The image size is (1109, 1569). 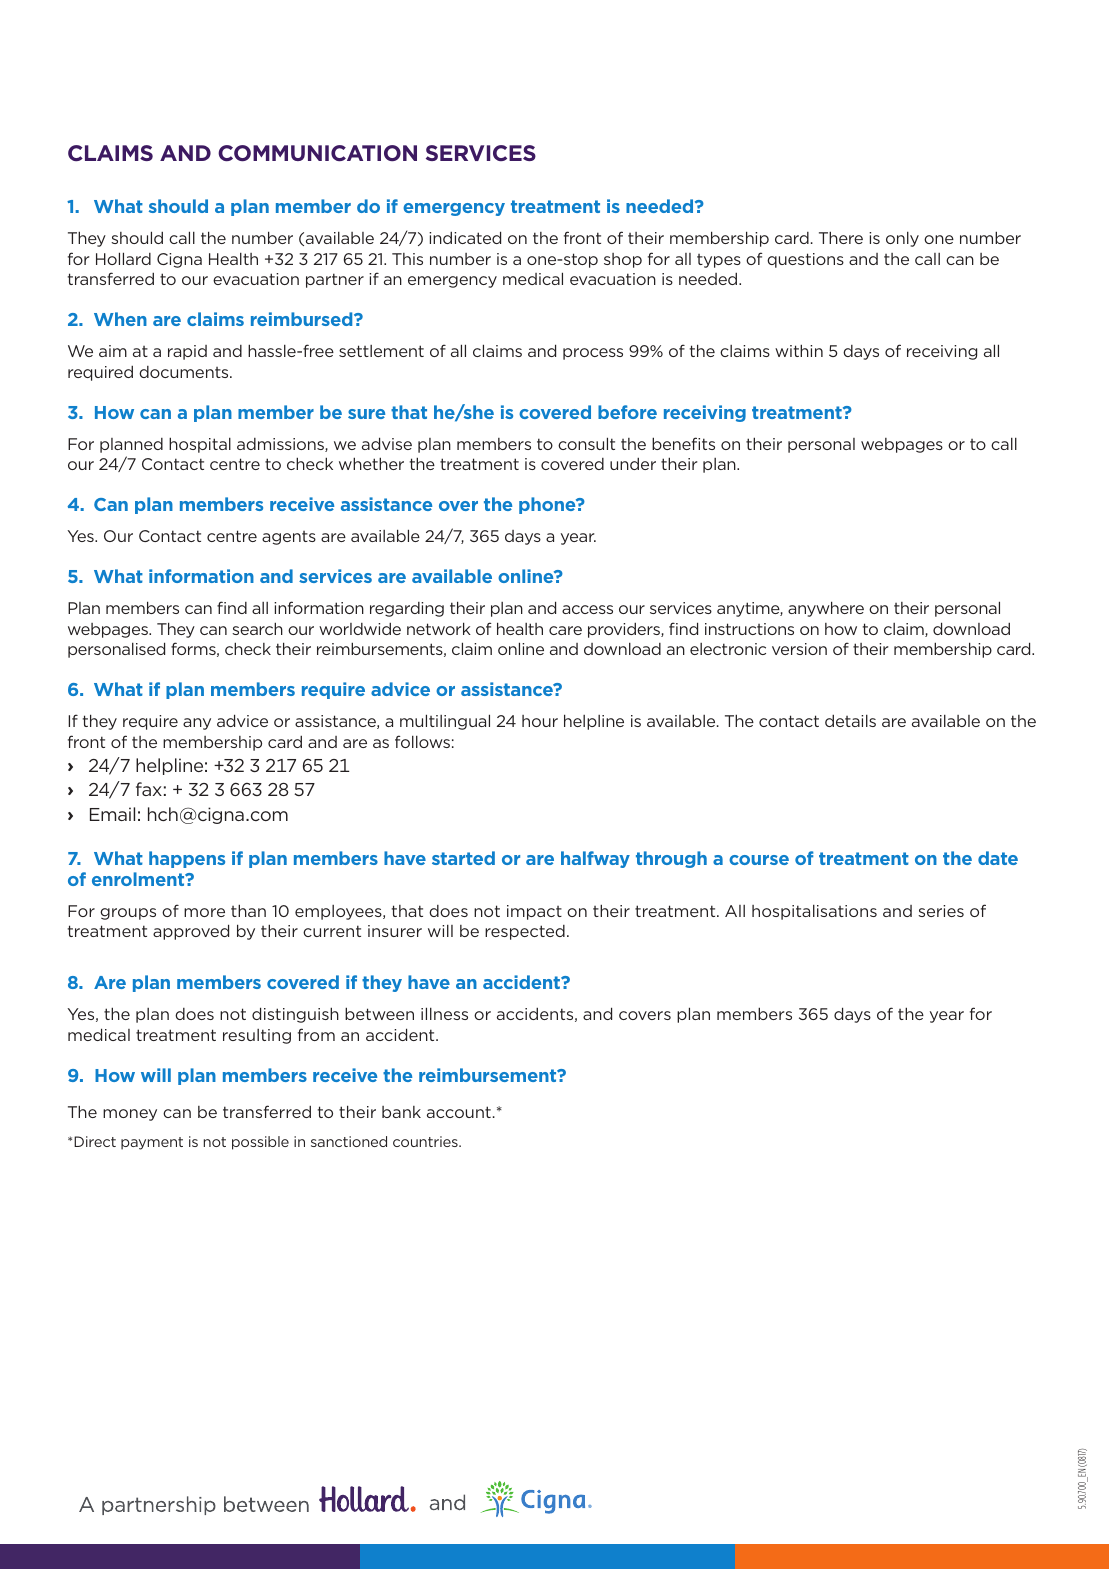 What do you see at coordinates (941, 911) in the screenshot?
I see `series` at bounding box center [941, 911].
